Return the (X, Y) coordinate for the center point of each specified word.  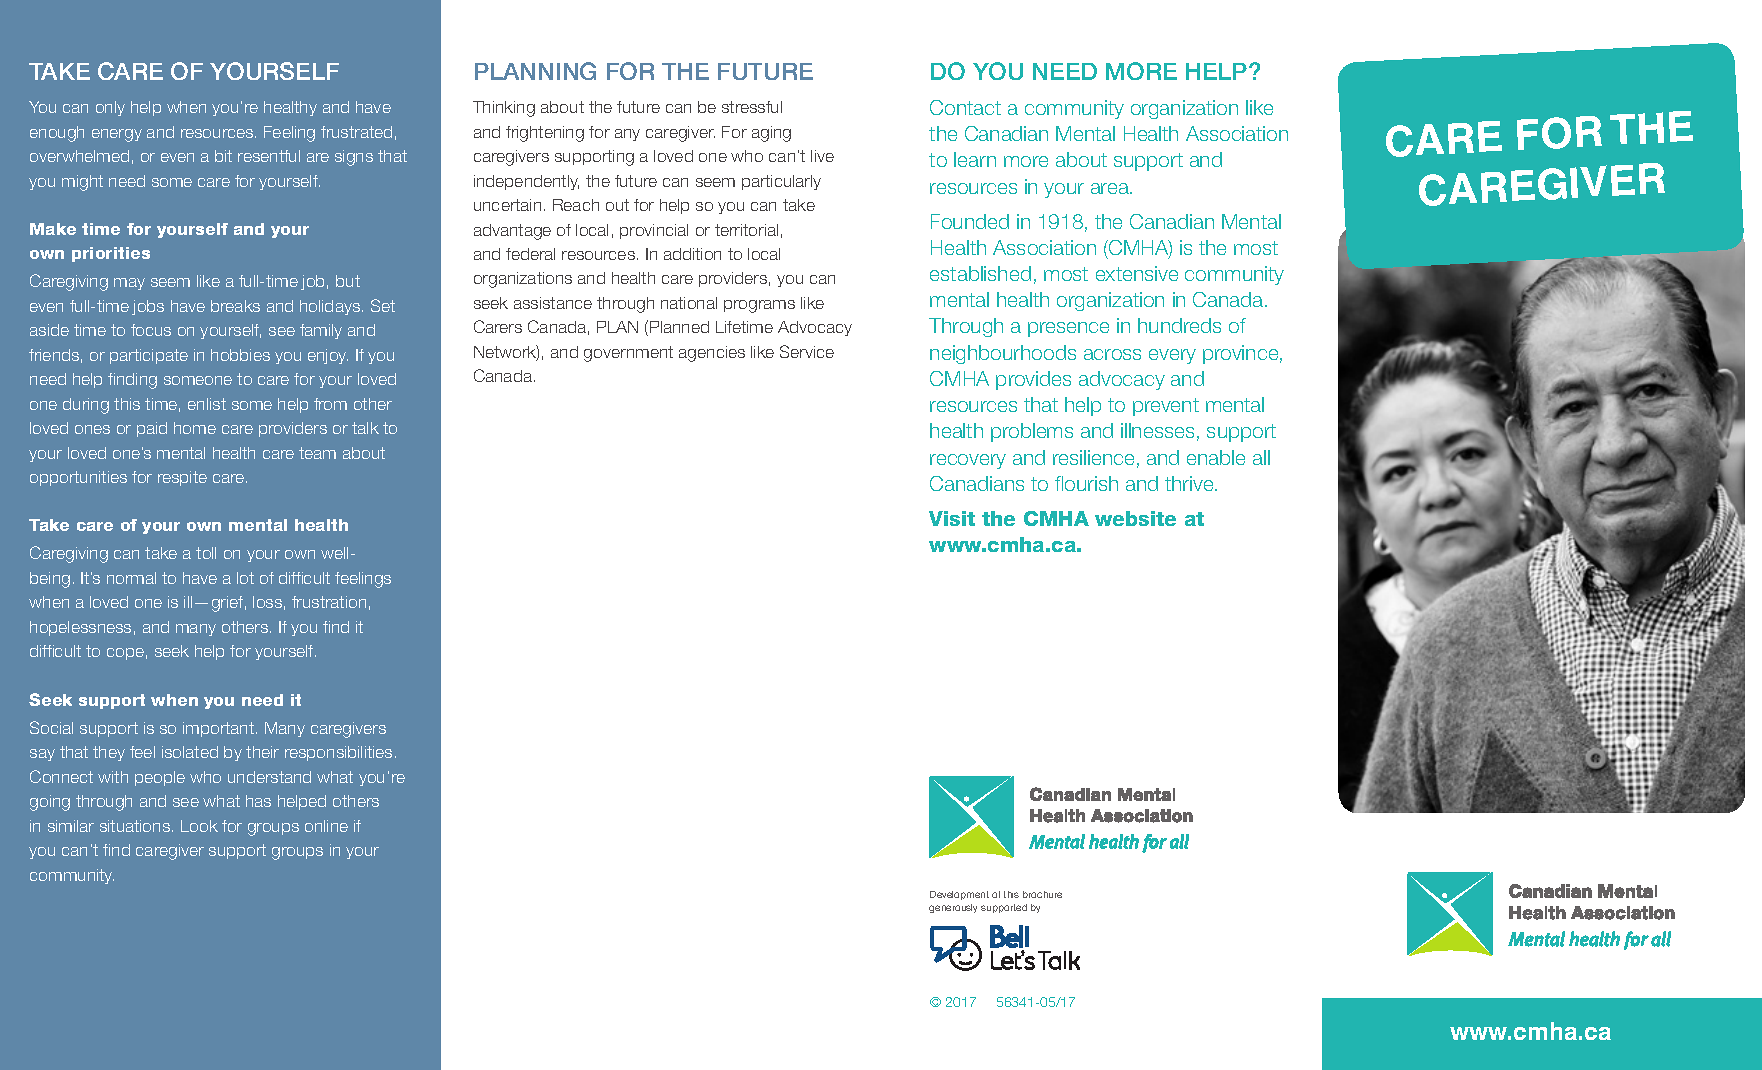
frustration (329, 602)
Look (199, 826)
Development (959, 895)
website (1135, 518)
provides (1033, 380)
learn (975, 159)
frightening (545, 134)
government (628, 354)
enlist (207, 404)
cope (125, 654)
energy (117, 135)
